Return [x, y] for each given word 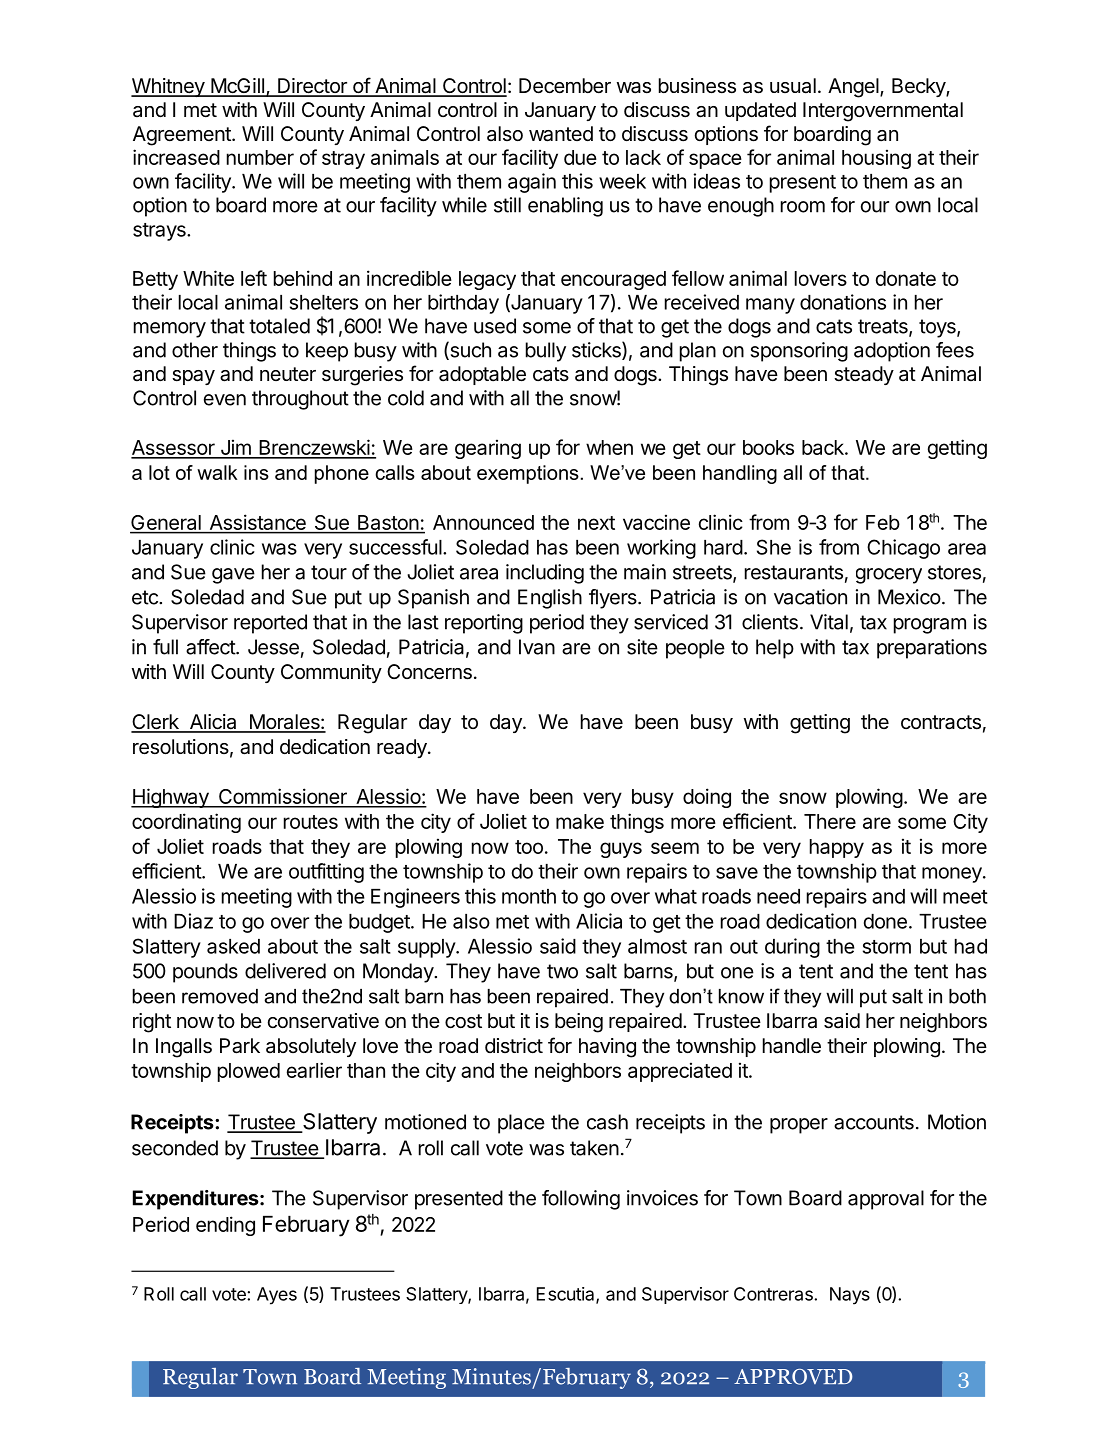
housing [876, 159]
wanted [561, 134]
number [260, 157]
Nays [850, 1296]
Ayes [277, 1296]
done [885, 921]
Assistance [258, 522]
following [581, 1200]
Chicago [903, 549]
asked [233, 946]
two [562, 971]
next [596, 523]
